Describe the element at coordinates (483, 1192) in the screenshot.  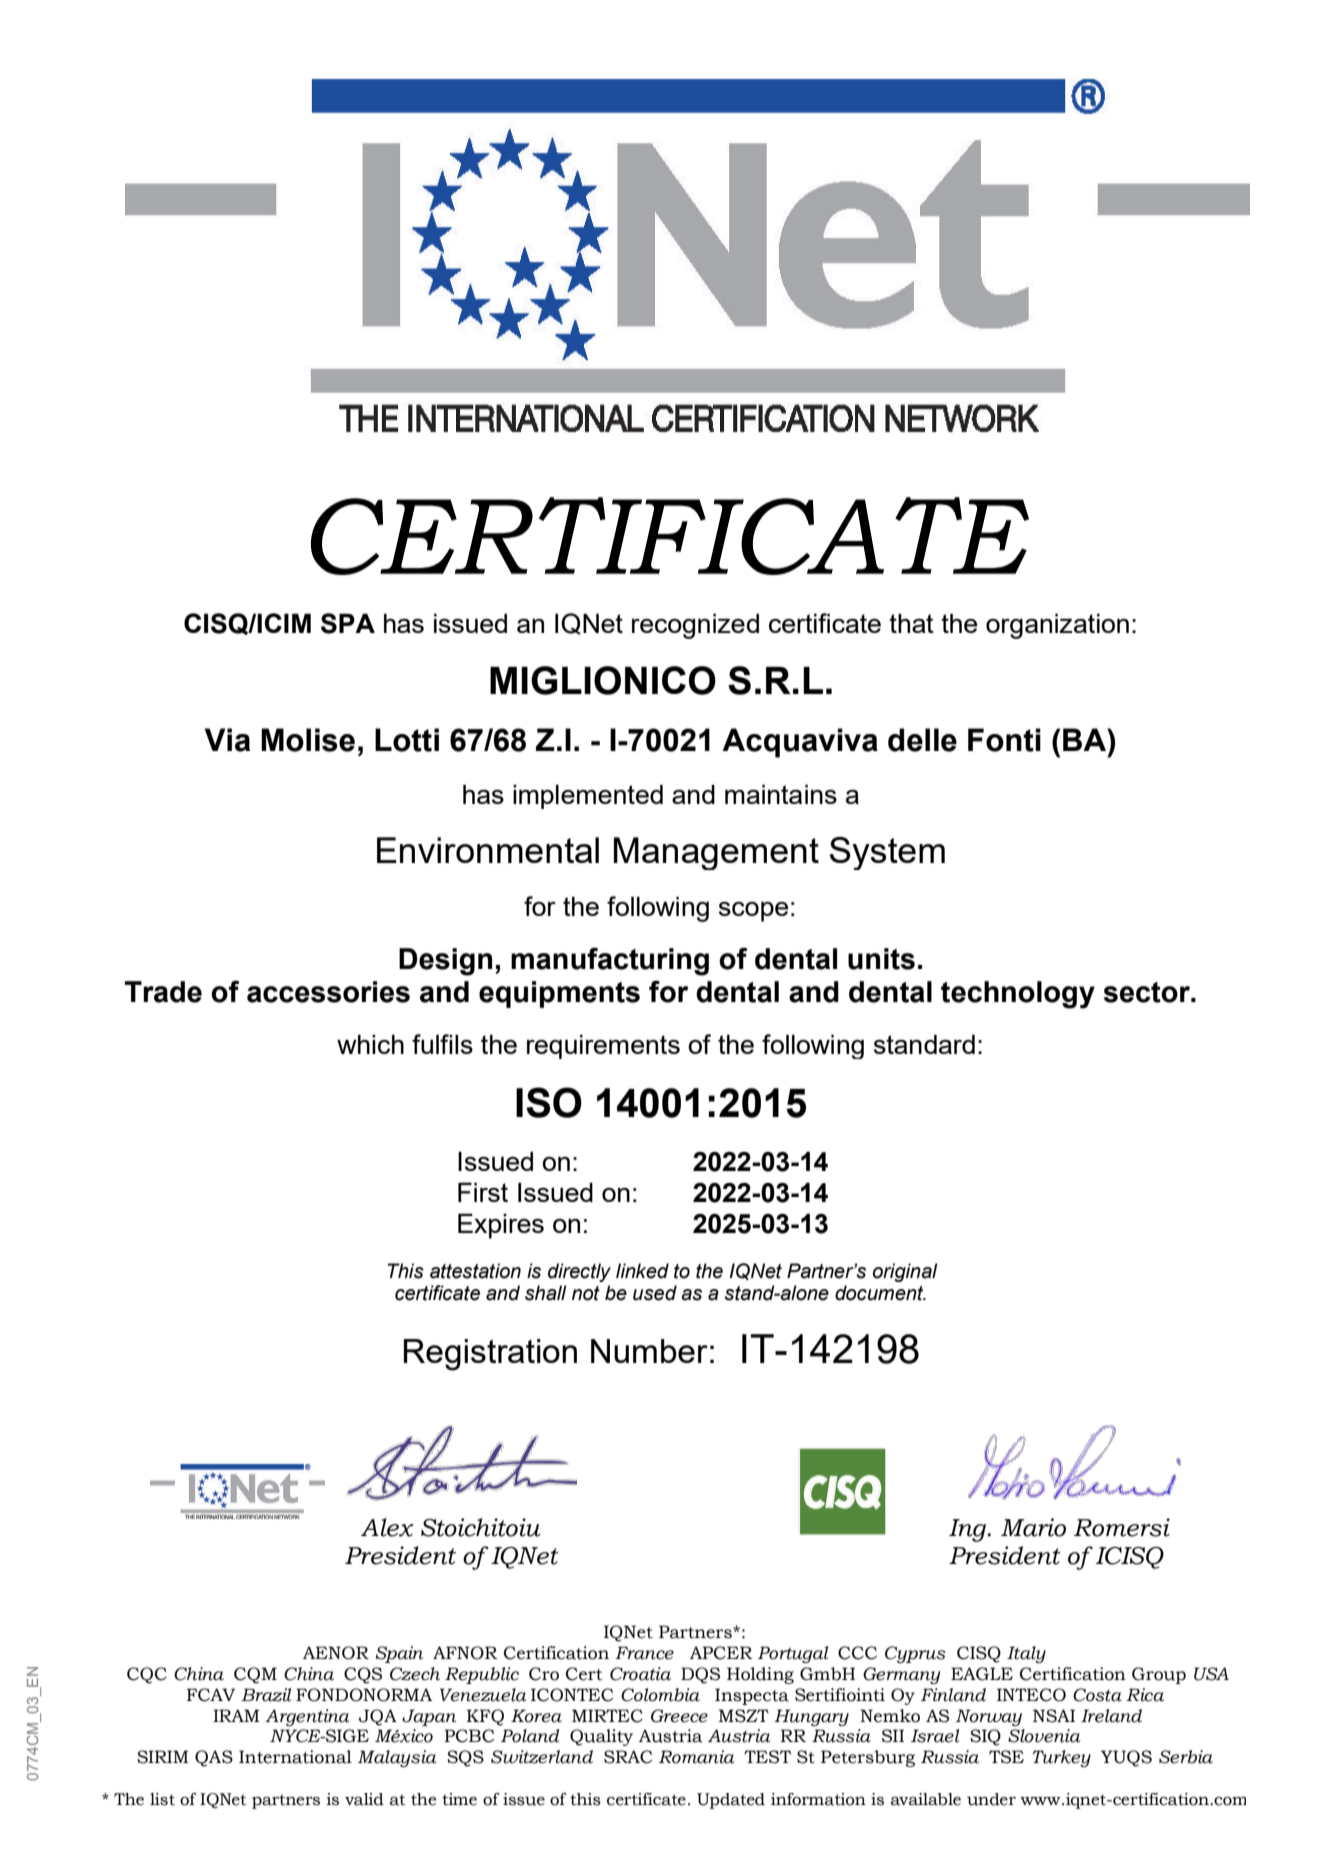
I see `First` at that location.
